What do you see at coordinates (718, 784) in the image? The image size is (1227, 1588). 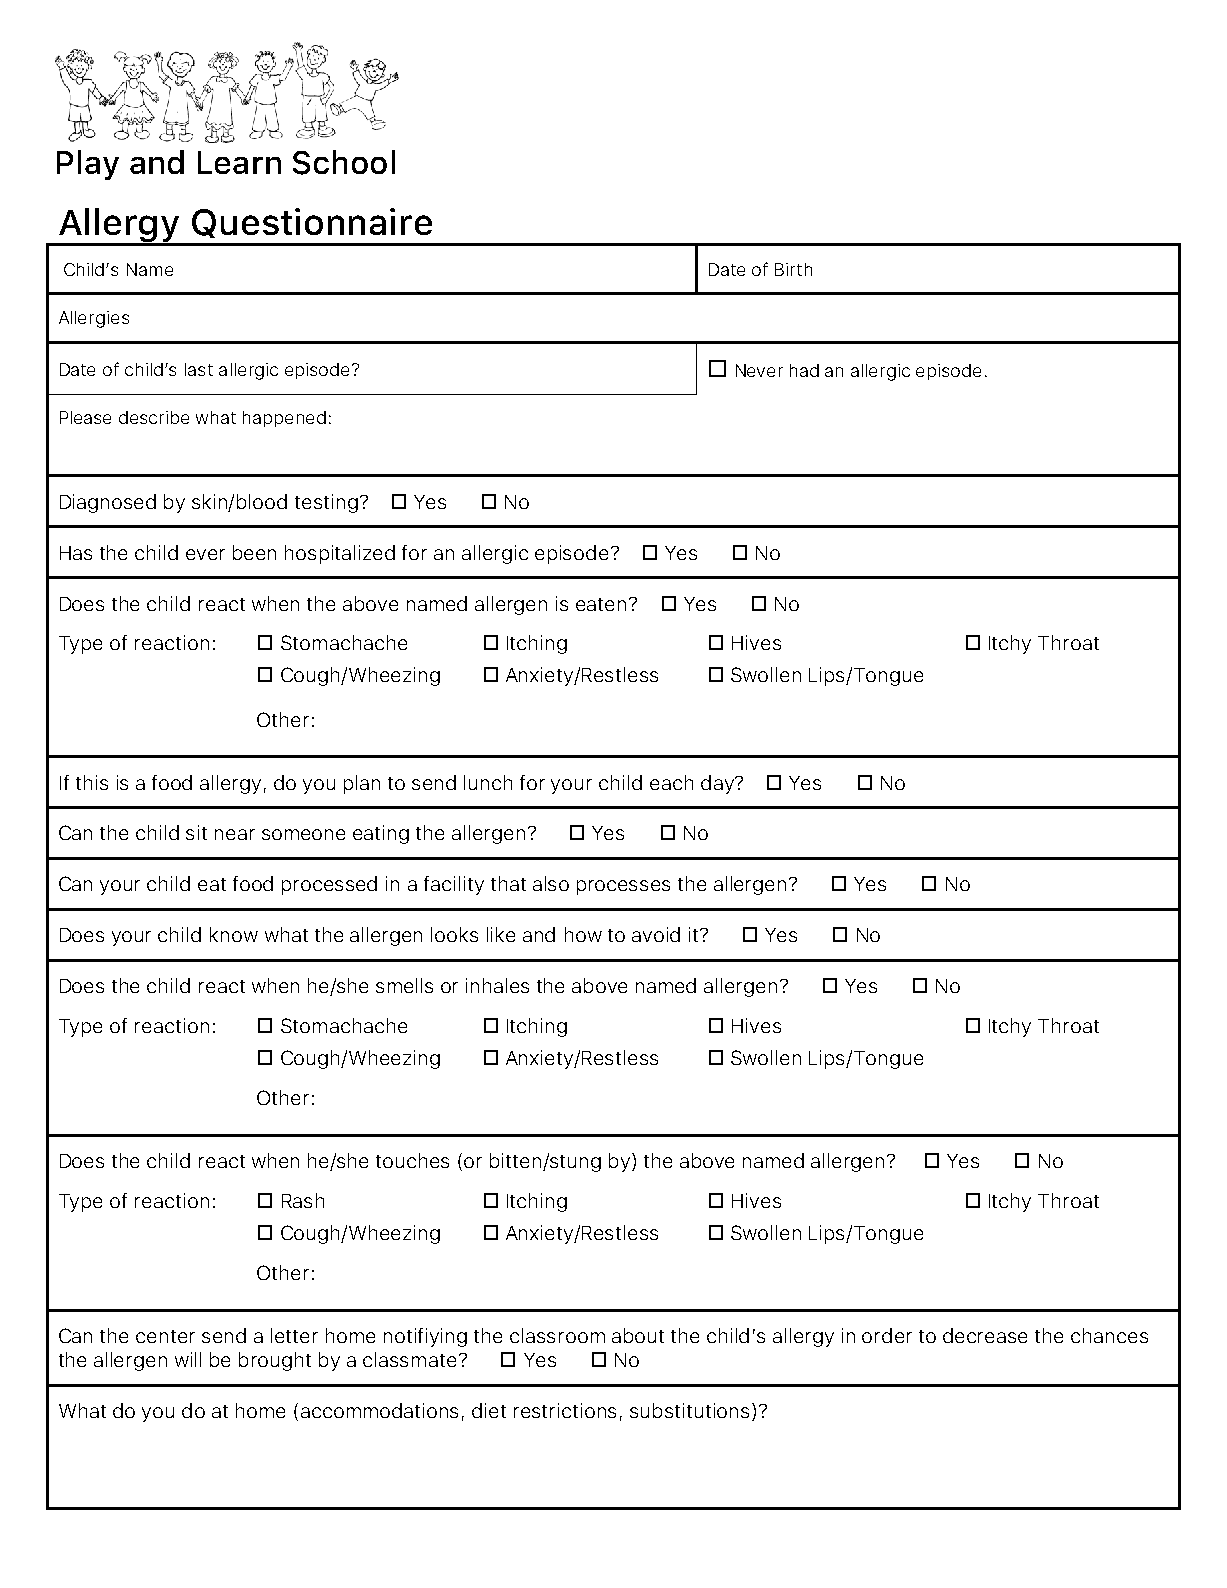 I see `day` at bounding box center [718, 784].
